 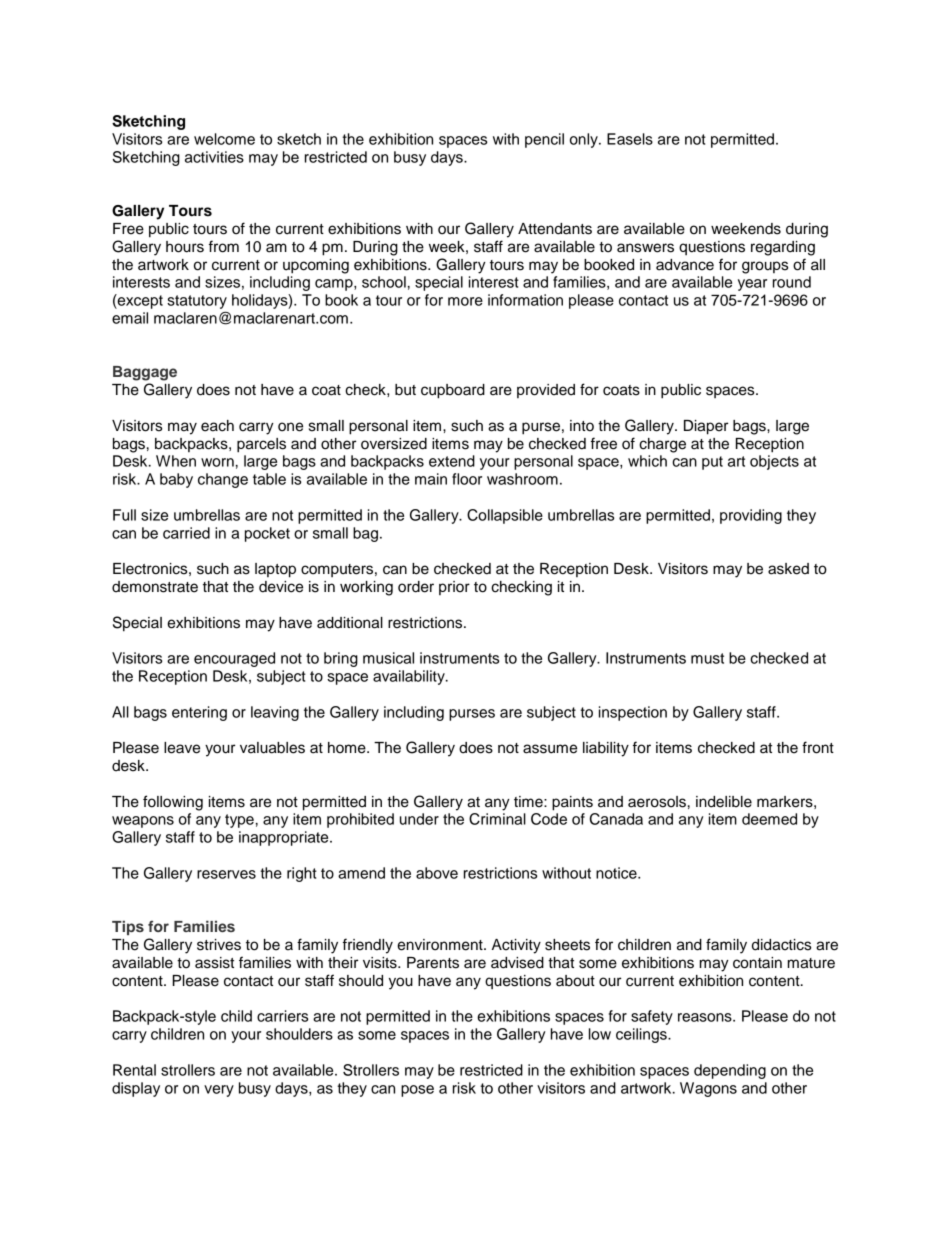 I want to click on above, so click(x=437, y=873).
